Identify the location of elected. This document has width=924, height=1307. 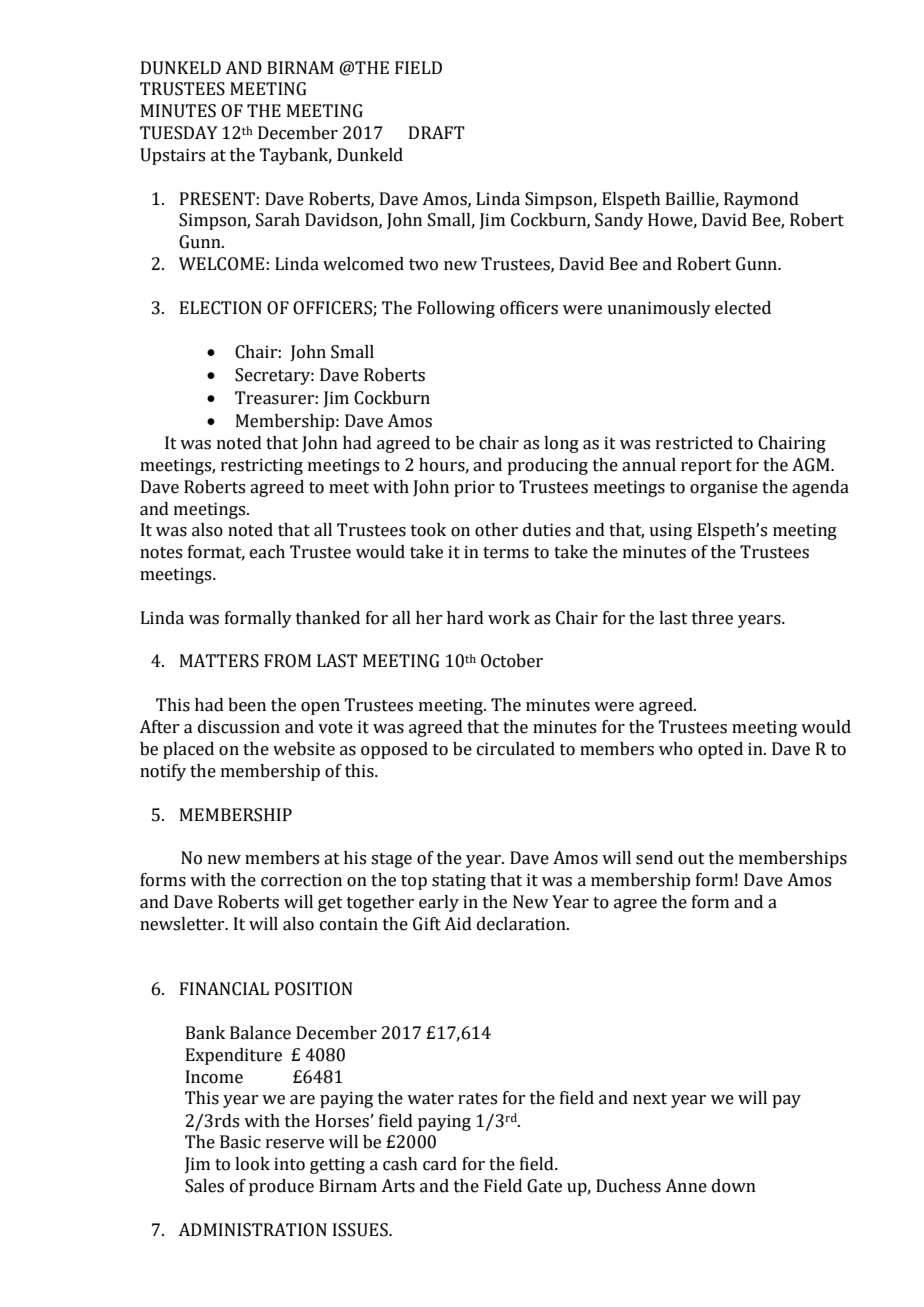
(743, 308).
